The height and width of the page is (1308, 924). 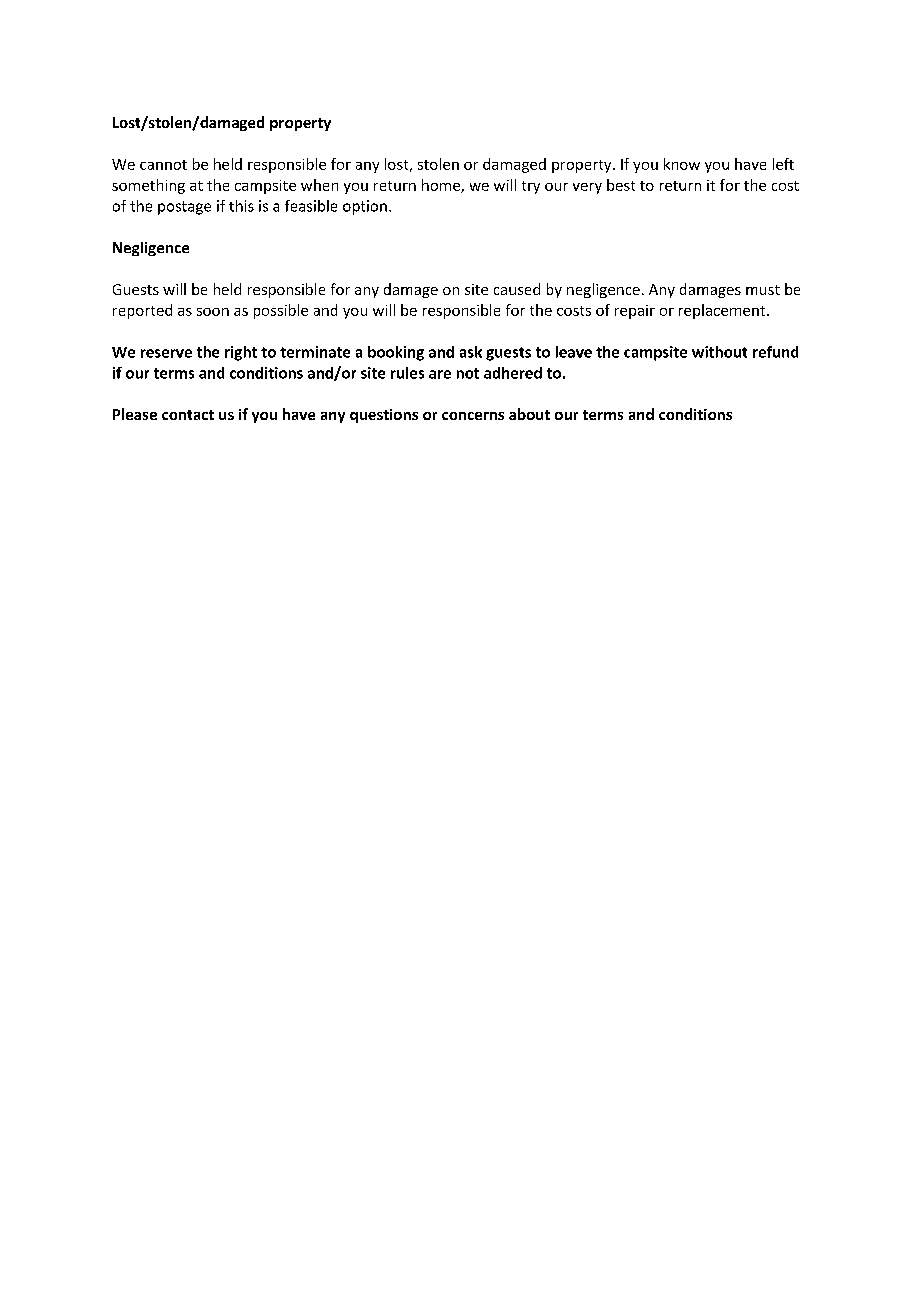 I want to click on about, so click(x=529, y=414).
